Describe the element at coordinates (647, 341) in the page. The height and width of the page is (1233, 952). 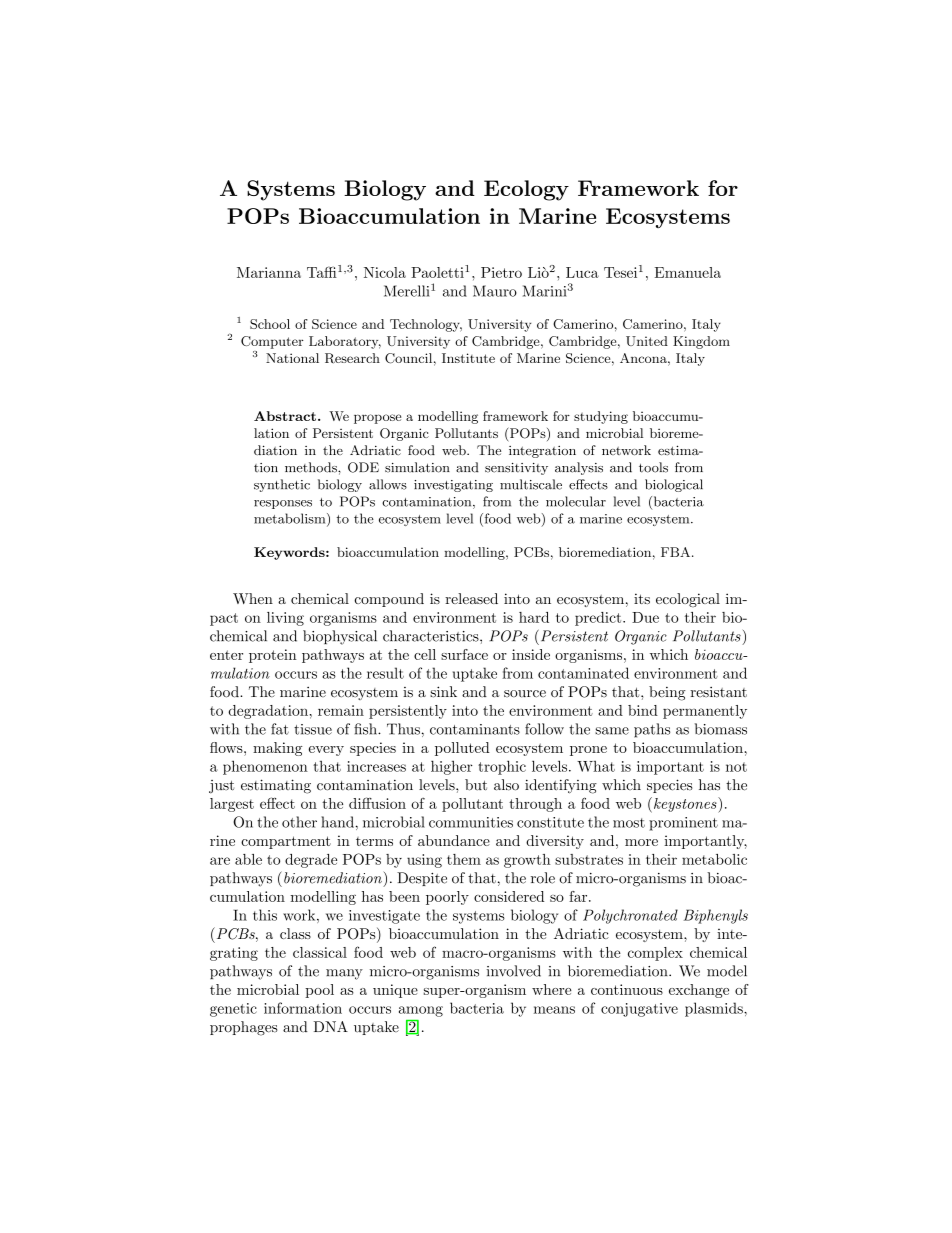
I see `United` at that location.
